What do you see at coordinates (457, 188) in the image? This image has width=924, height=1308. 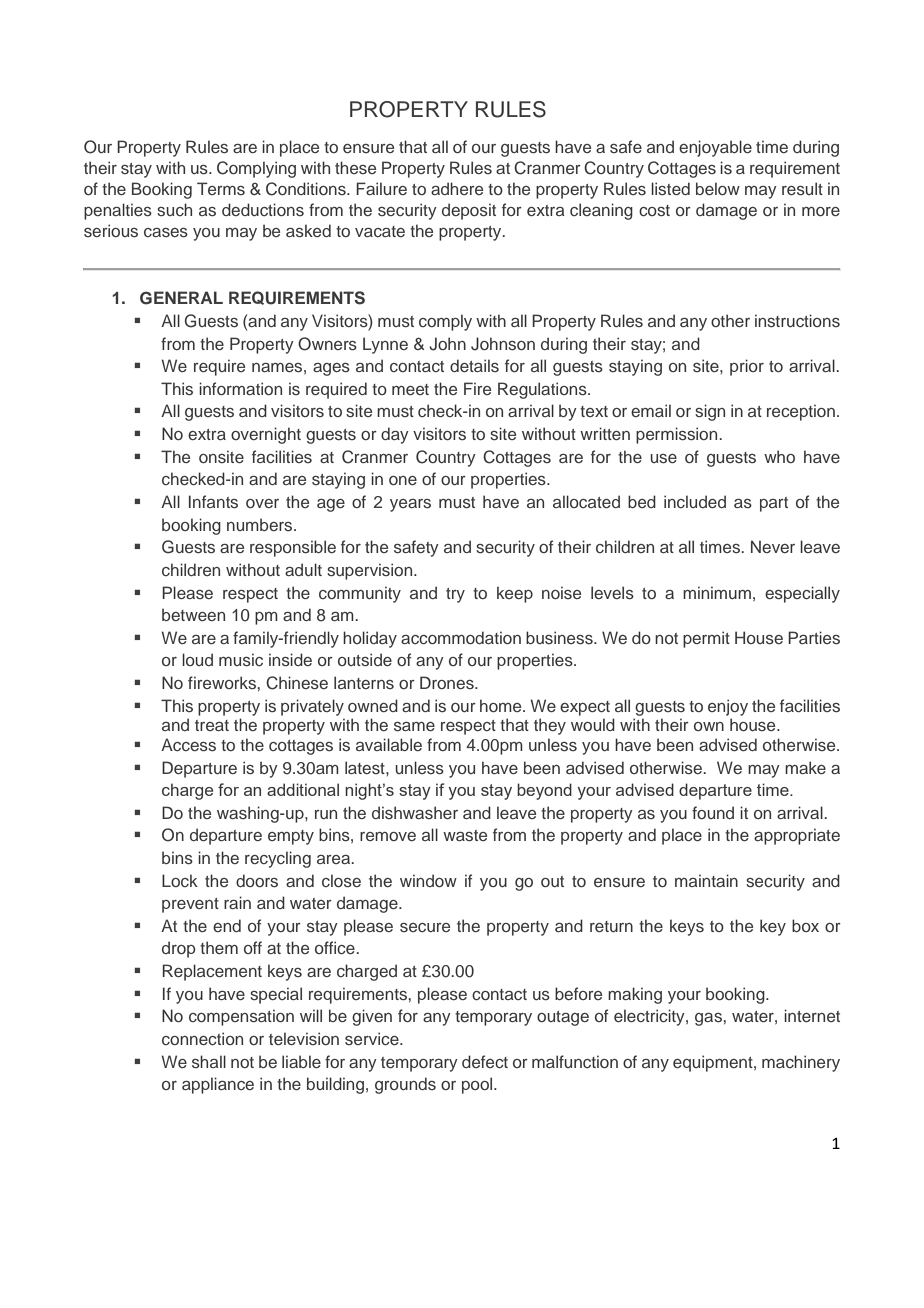 I see `adhere` at bounding box center [457, 188].
